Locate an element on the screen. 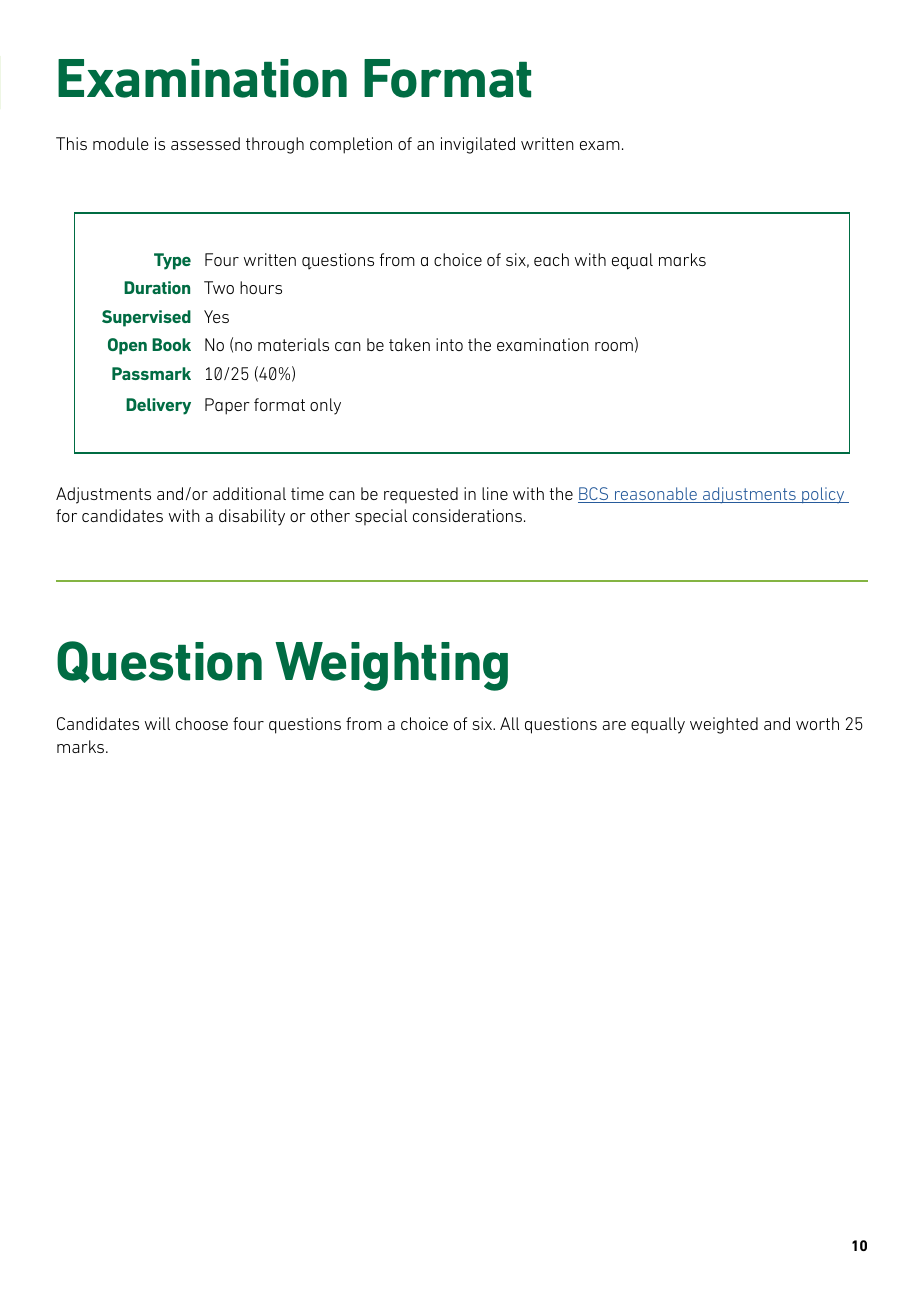  each is located at coordinates (551, 259).
